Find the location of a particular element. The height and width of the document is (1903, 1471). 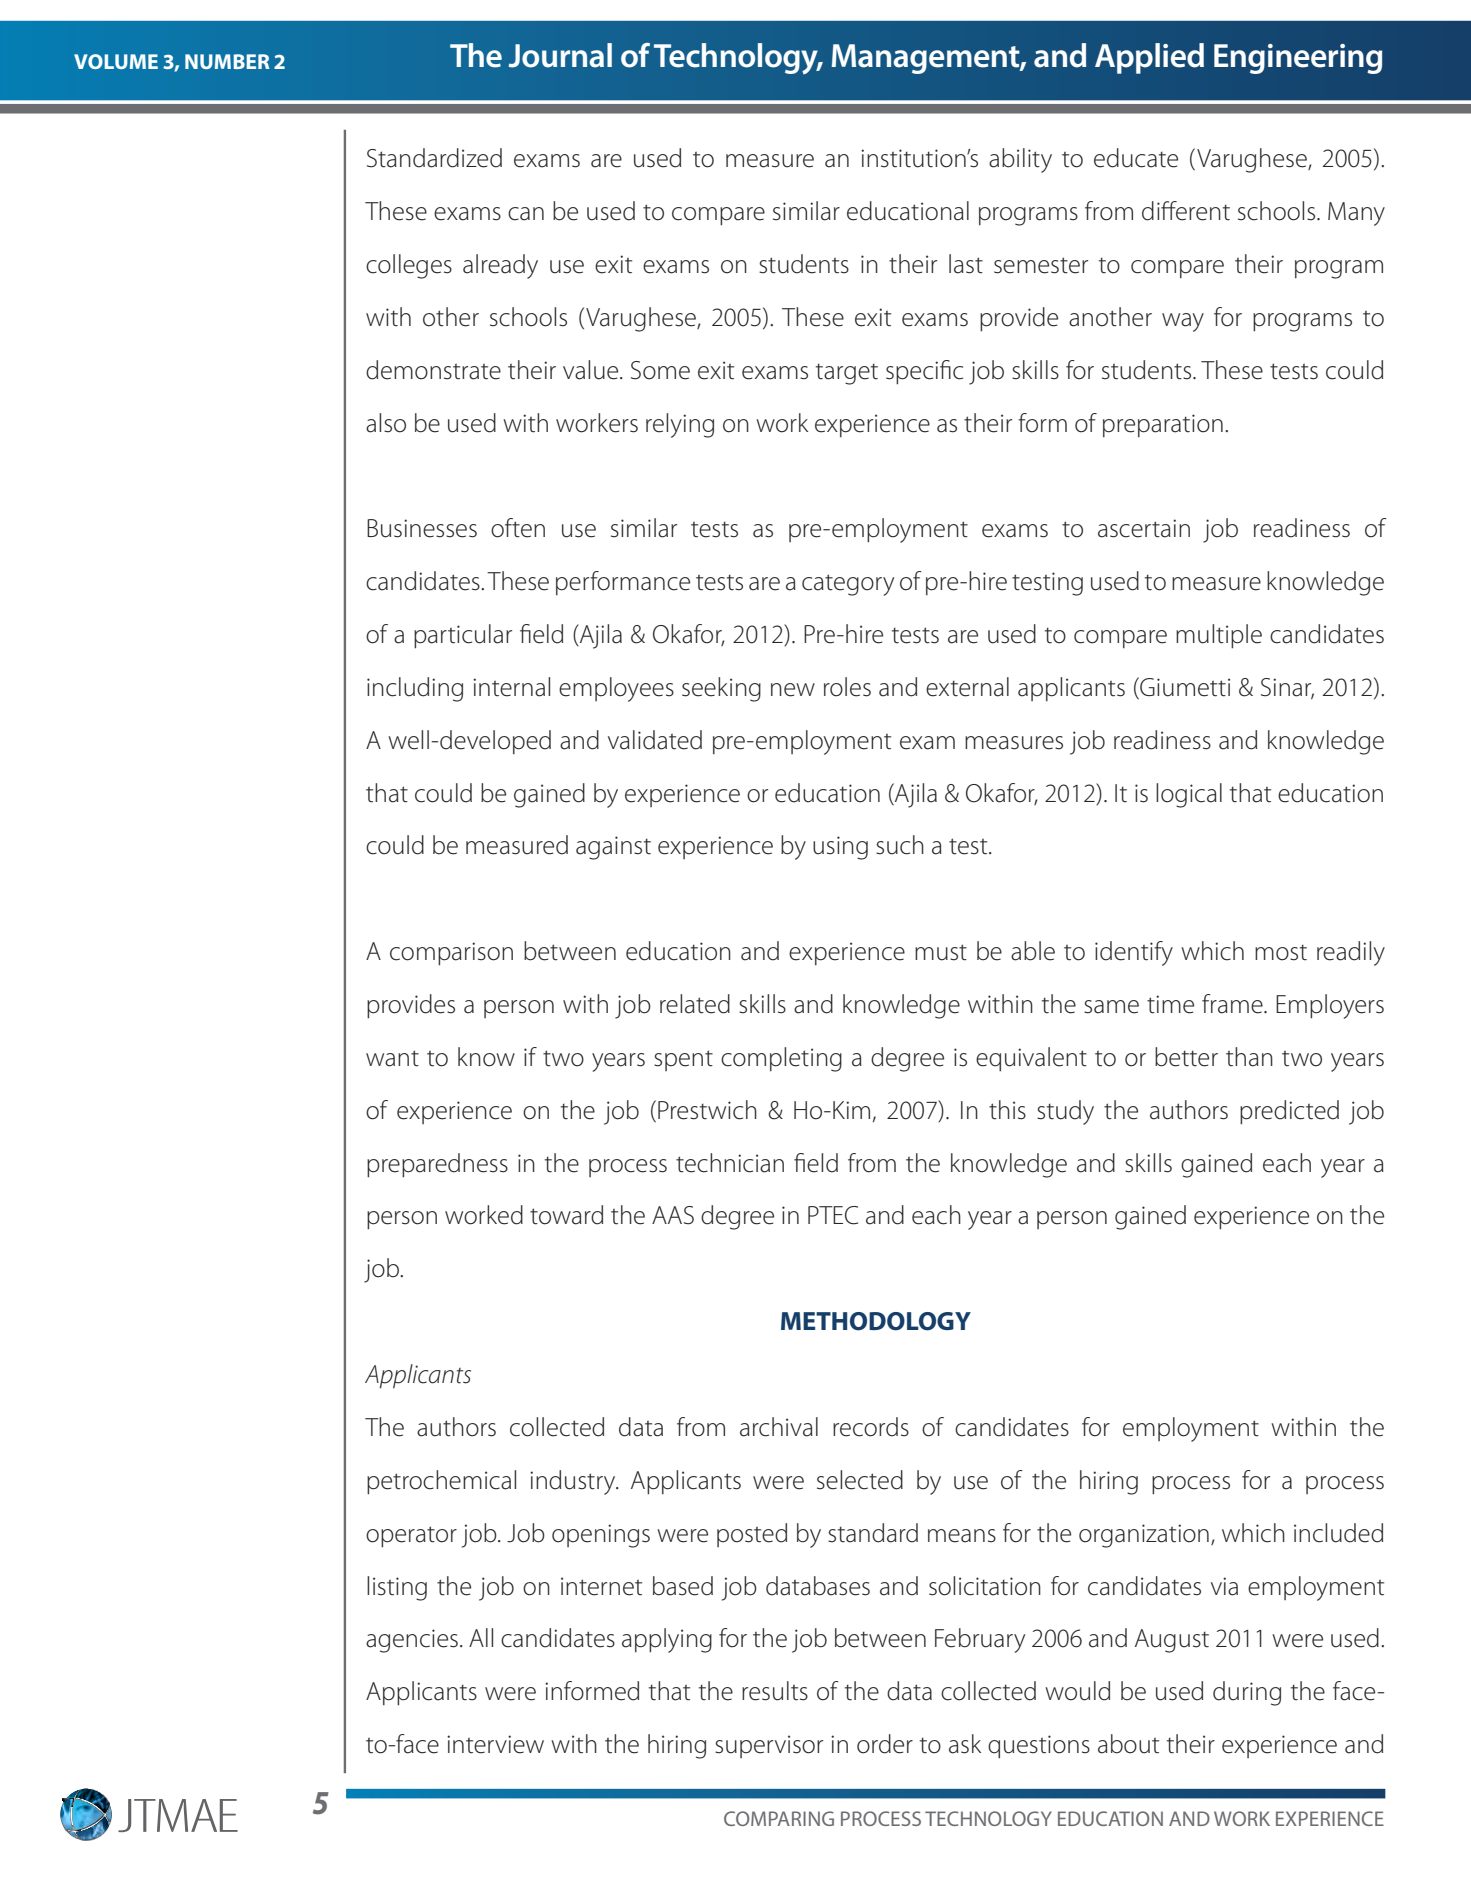

supervisor is located at coordinates (769, 1746).
